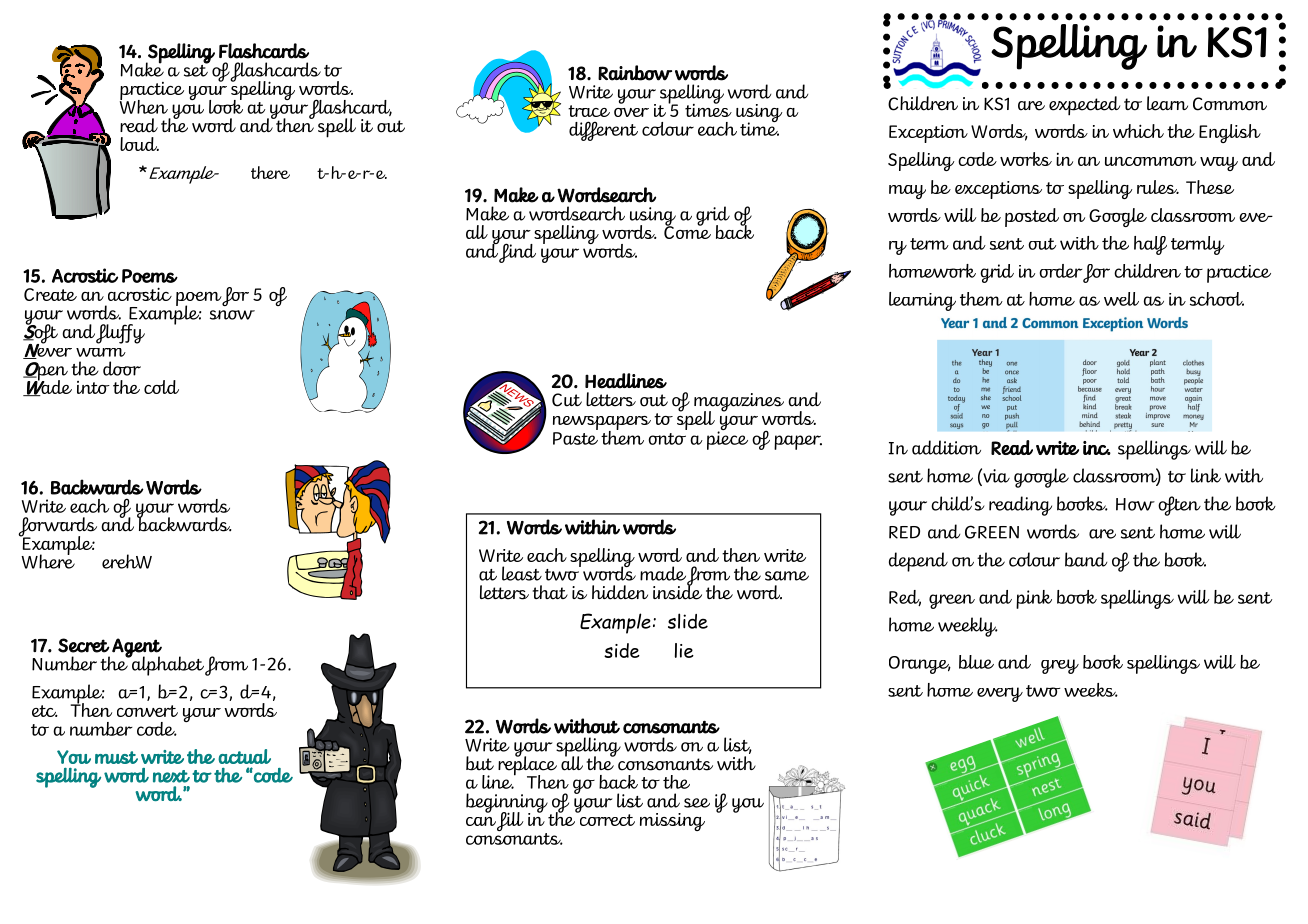 This screenshot has height=924, width=1308. What do you see at coordinates (171, 776) in the screenshot?
I see `next` at bounding box center [171, 776].
